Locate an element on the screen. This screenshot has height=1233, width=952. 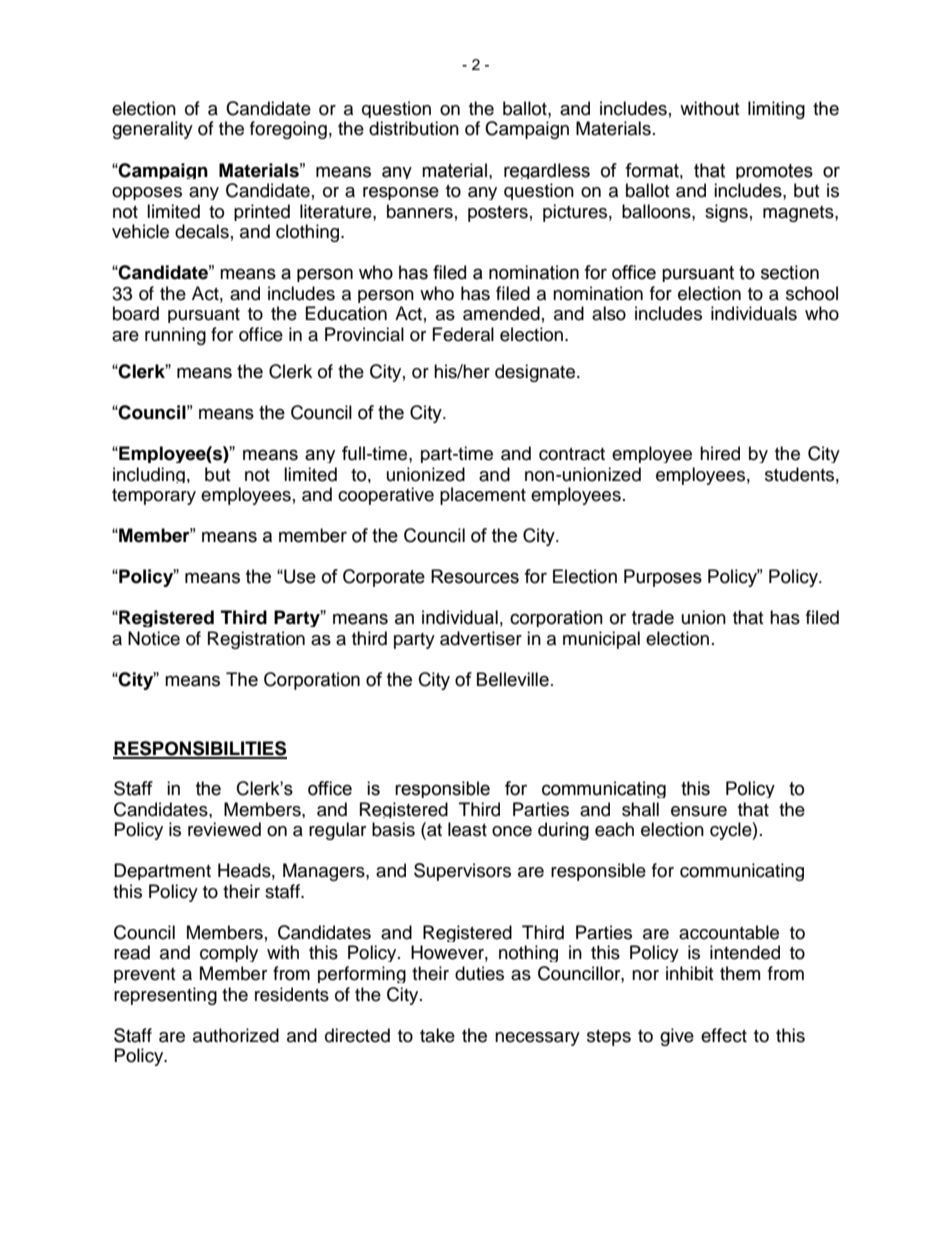
effect is located at coordinates (724, 1035).
